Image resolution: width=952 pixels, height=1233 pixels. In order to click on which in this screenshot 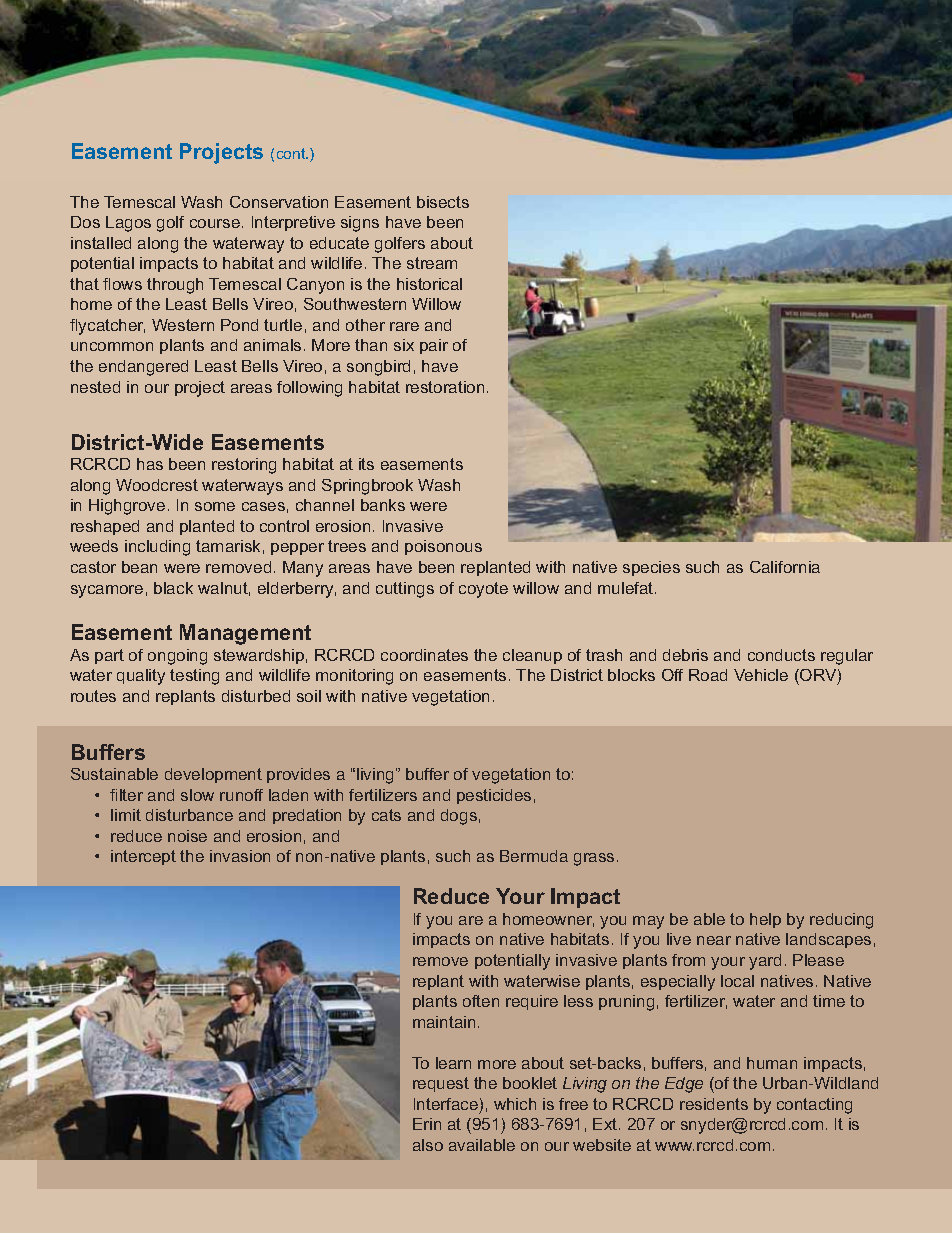, I will do `click(515, 1104)`.
